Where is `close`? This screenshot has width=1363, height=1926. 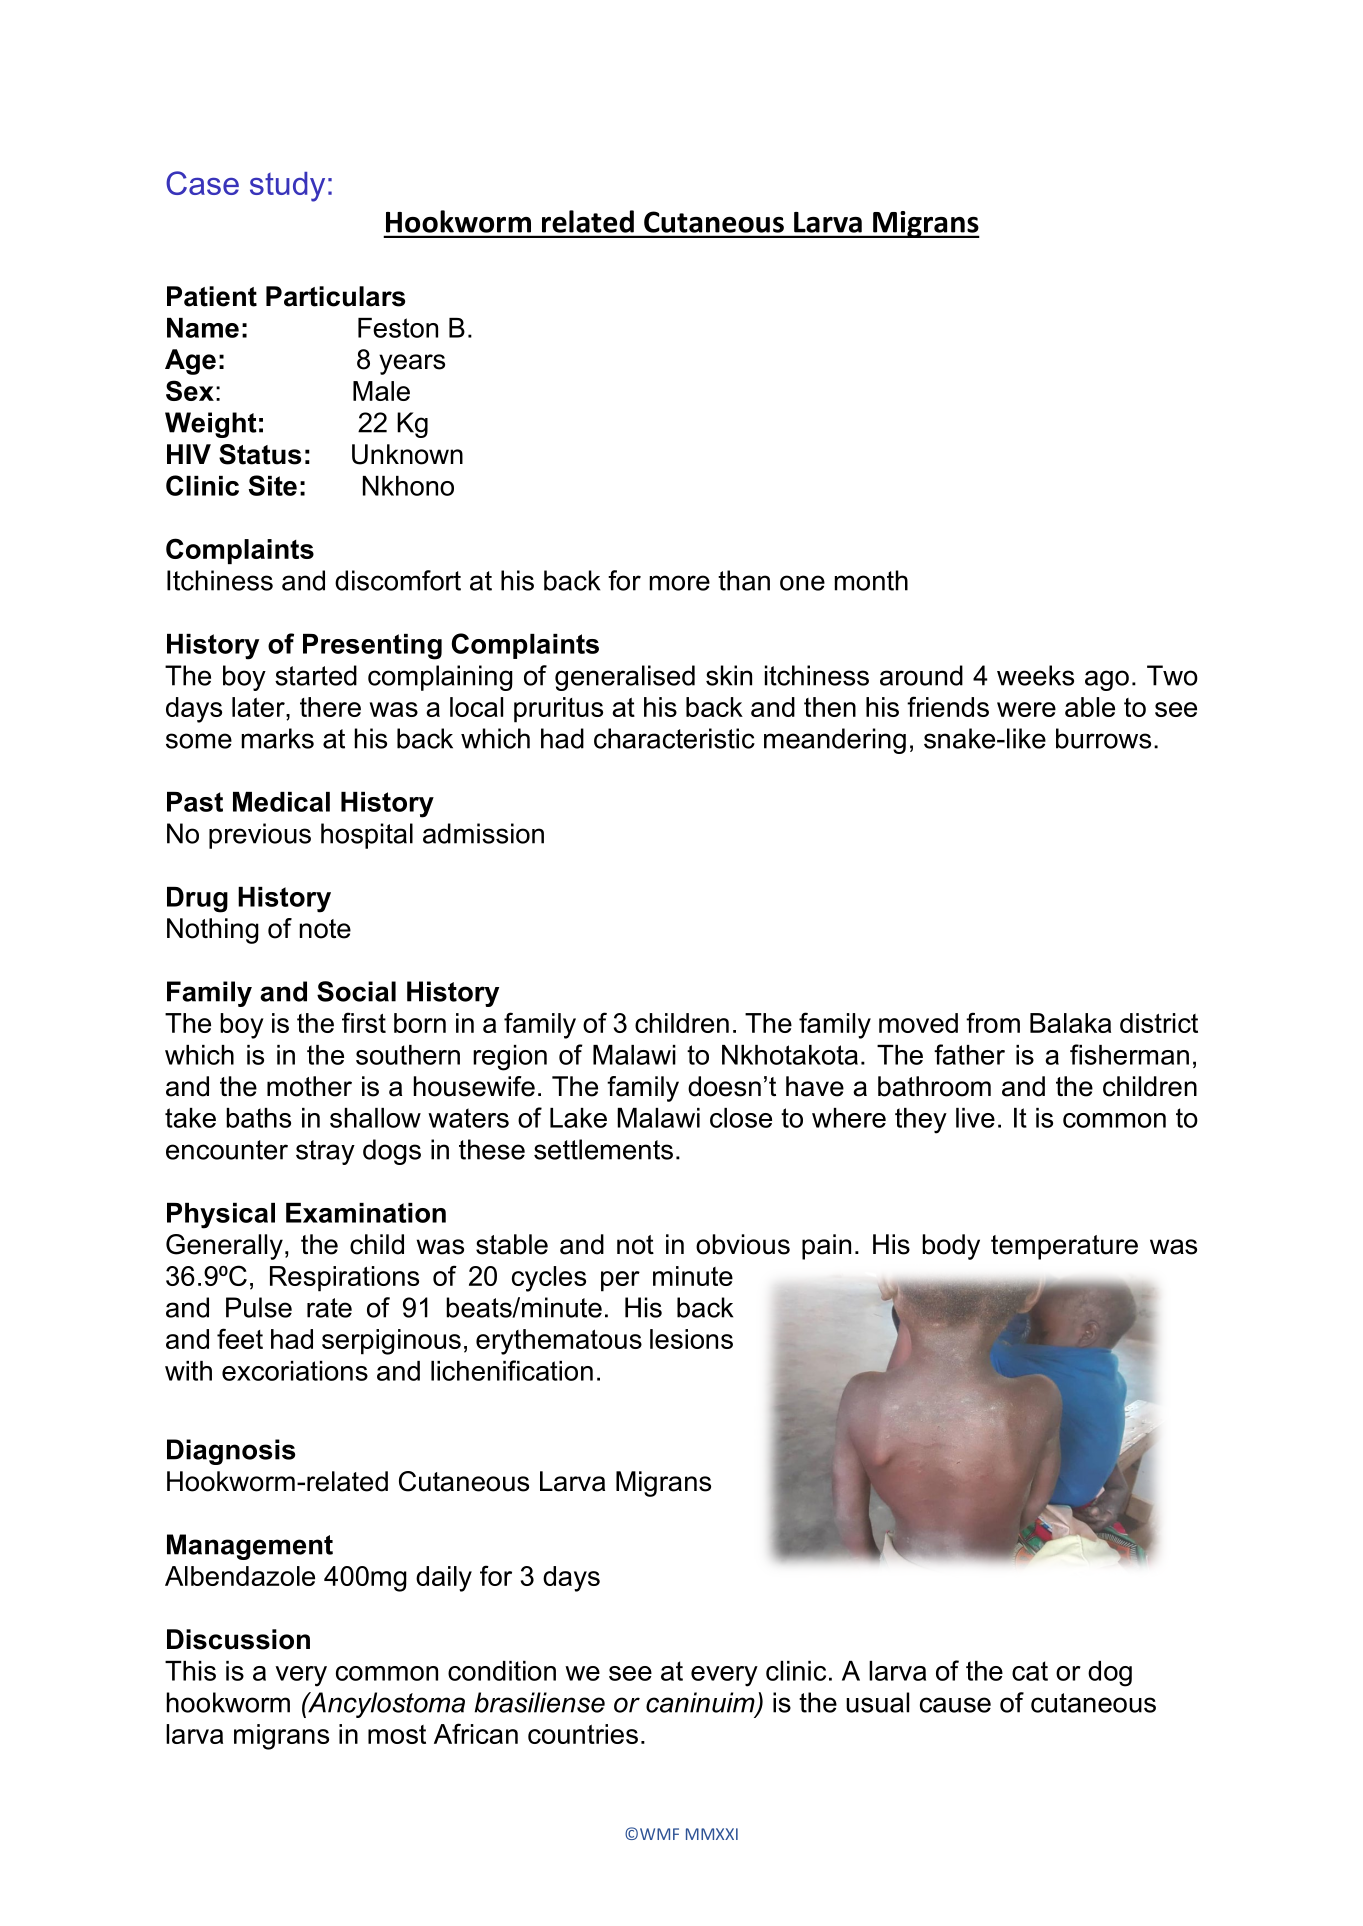
close is located at coordinates (741, 1118).
